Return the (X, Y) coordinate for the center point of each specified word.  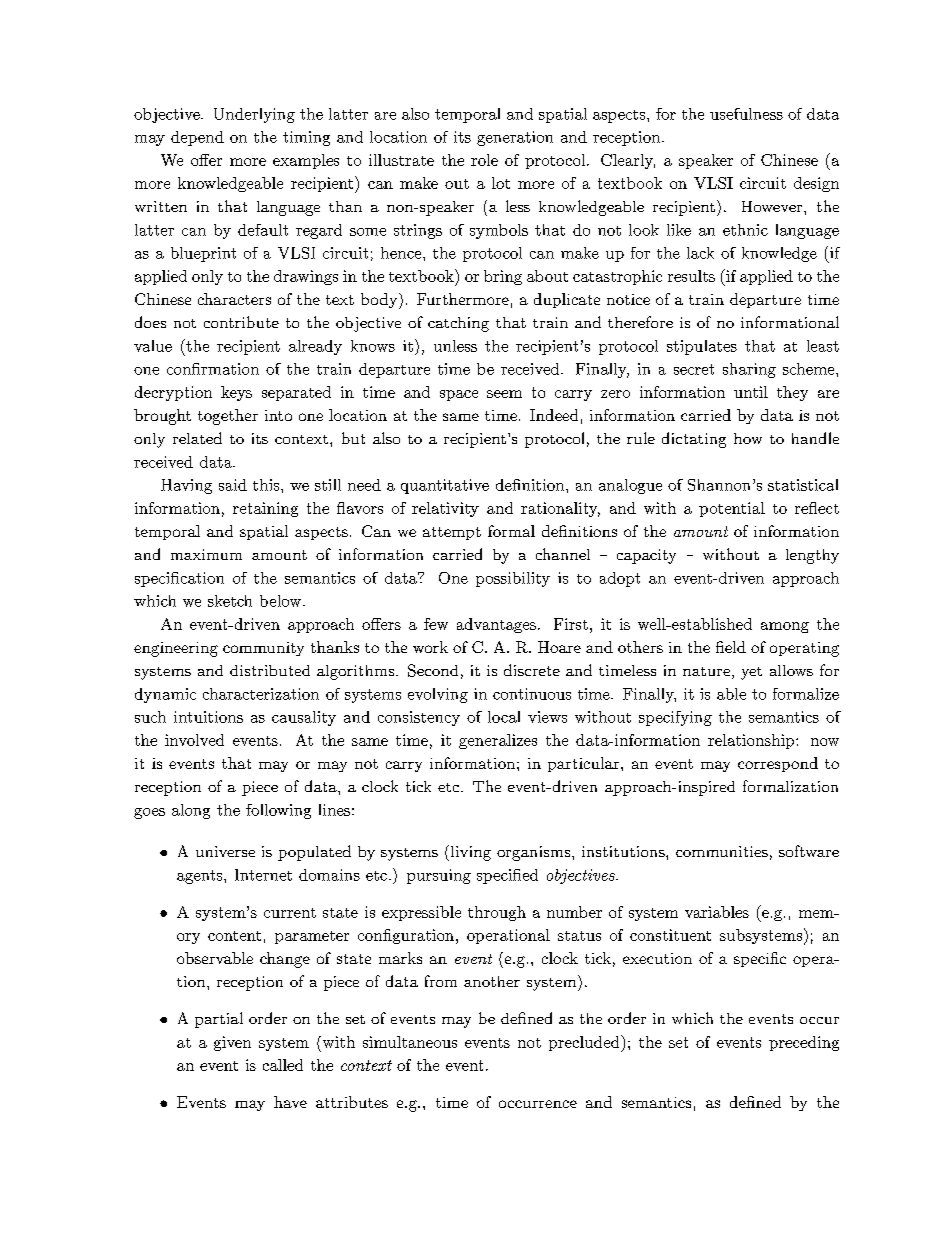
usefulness (746, 114)
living (469, 853)
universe (225, 851)
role (484, 160)
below (282, 601)
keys (236, 393)
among (785, 627)
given (232, 1043)
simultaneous (410, 1042)
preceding (804, 1043)
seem (504, 394)
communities (722, 851)
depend (197, 138)
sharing (749, 370)
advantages (496, 625)
